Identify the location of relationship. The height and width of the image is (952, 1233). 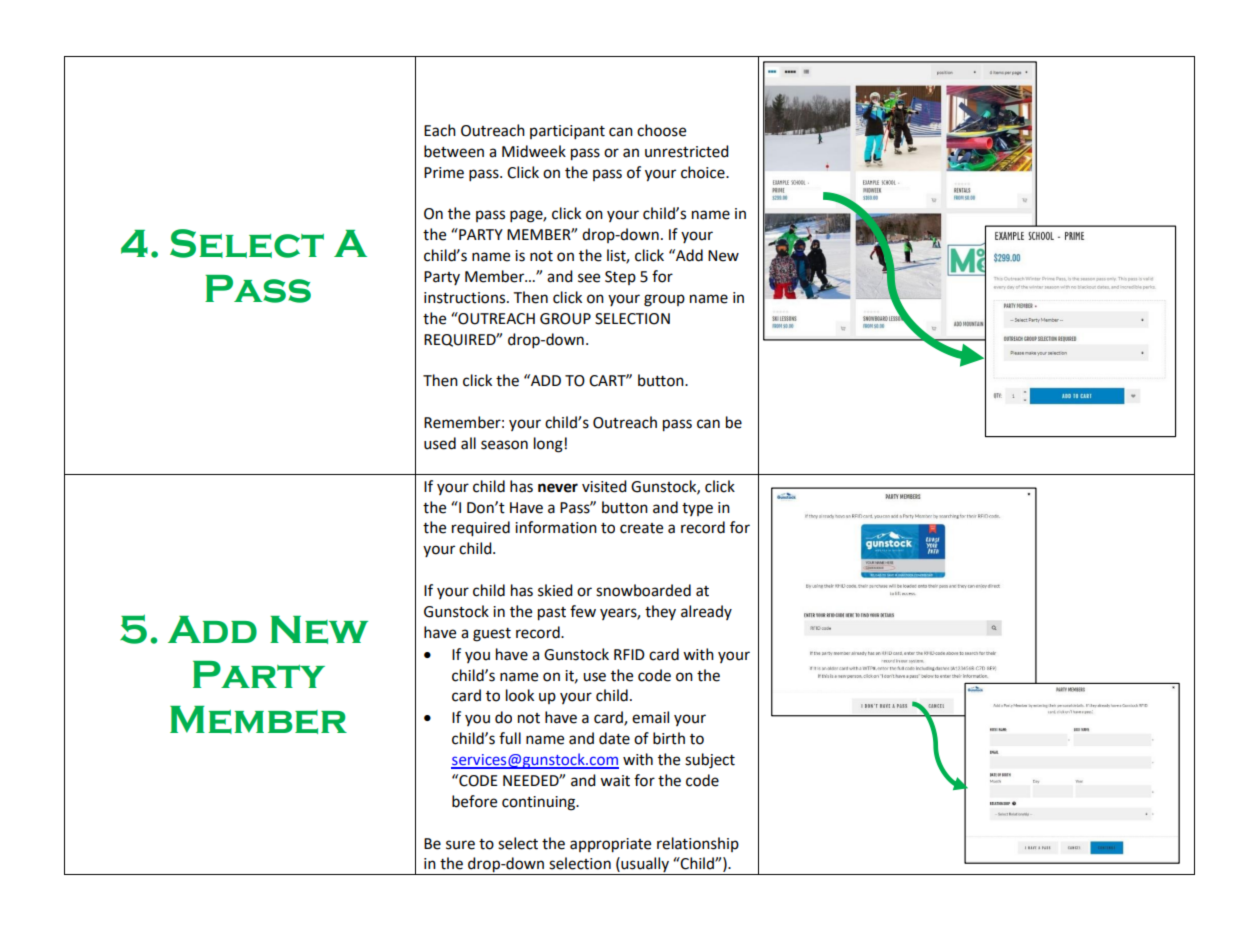
(698, 844).
